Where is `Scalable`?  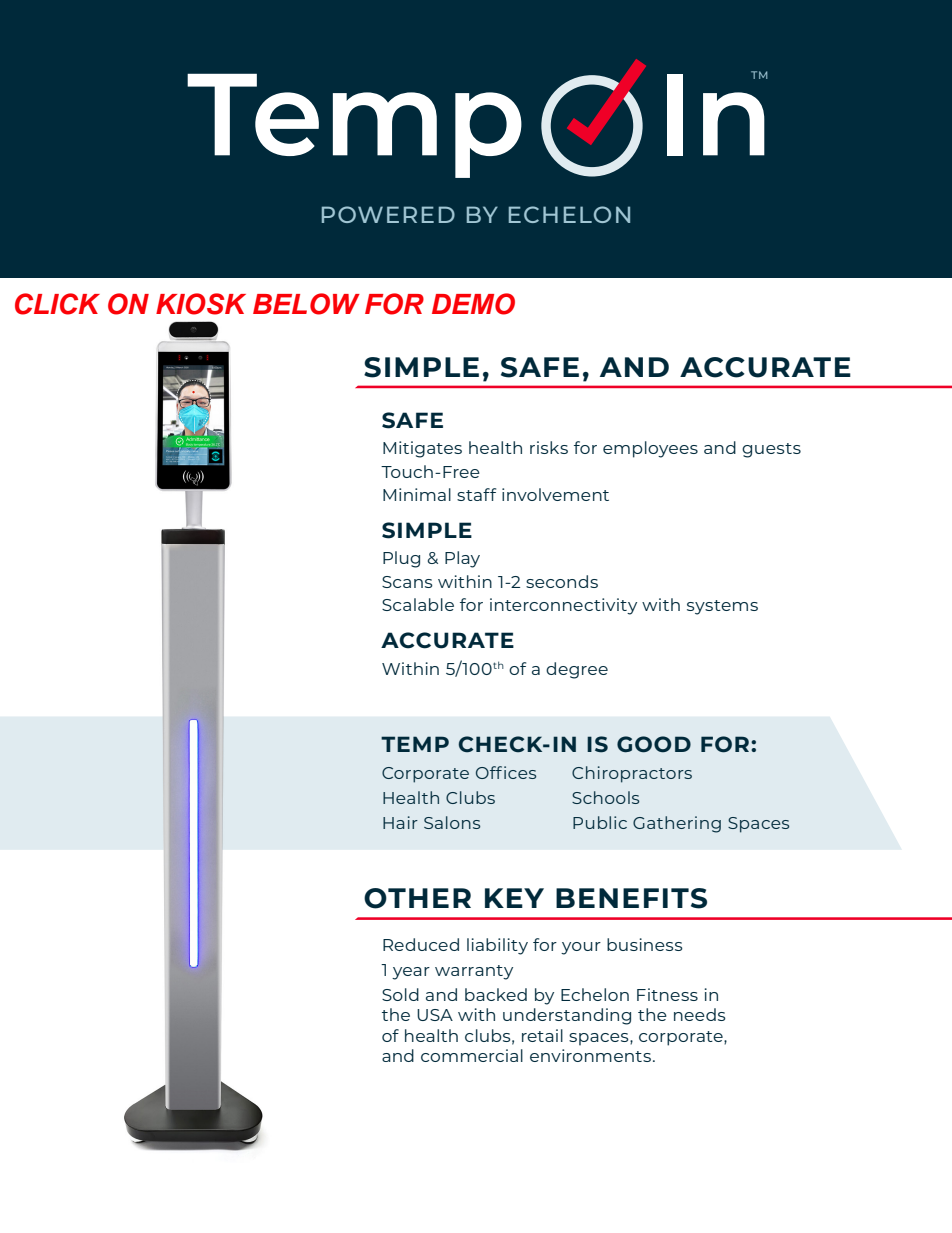 Scalable is located at coordinates (418, 604).
